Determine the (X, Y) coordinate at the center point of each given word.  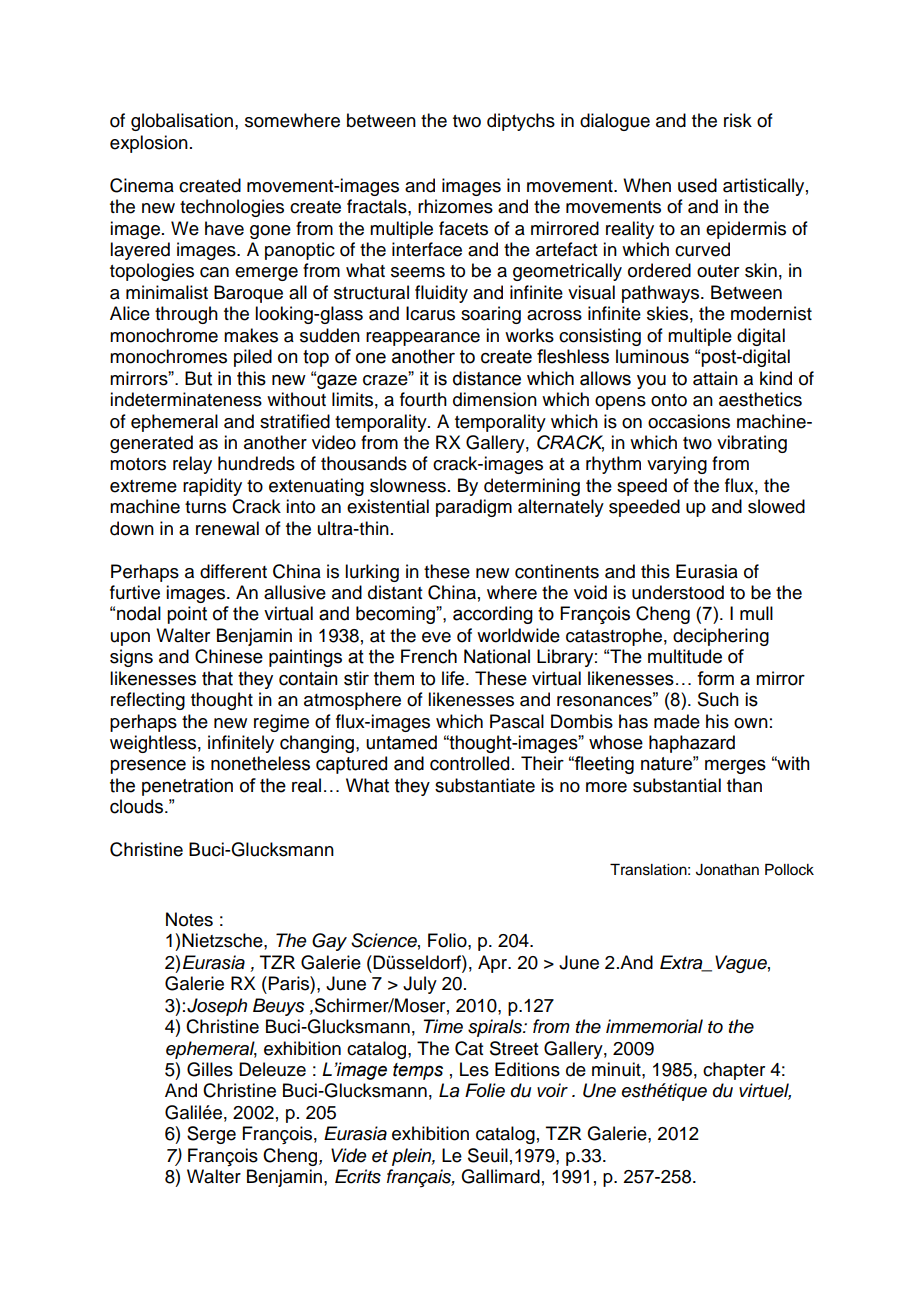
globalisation (182, 122)
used (697, 185)
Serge (211, 1135)
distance (487, 378)
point (187, 615)
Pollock (789, 869)
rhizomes (455, 206)
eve (436, 637)
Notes (189, 919)
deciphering (721, 637)
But (198, 378)
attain (715, 378)
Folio (448, 940)
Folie (485, 1090)
